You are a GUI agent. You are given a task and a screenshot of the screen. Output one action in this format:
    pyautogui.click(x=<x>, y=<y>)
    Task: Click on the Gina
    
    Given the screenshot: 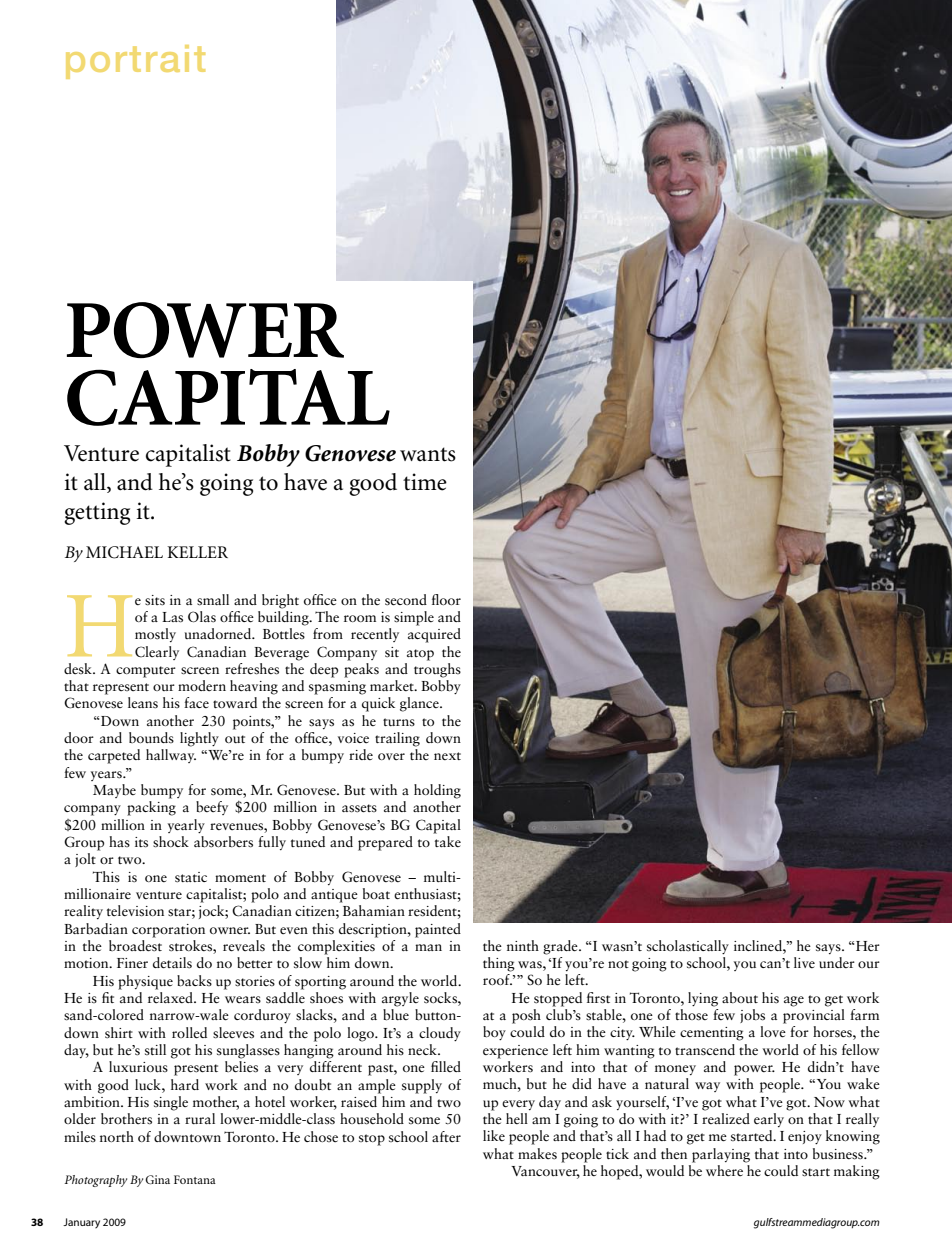 What is the action you would take?
    pyautogui.click(x=157, y=1179)
